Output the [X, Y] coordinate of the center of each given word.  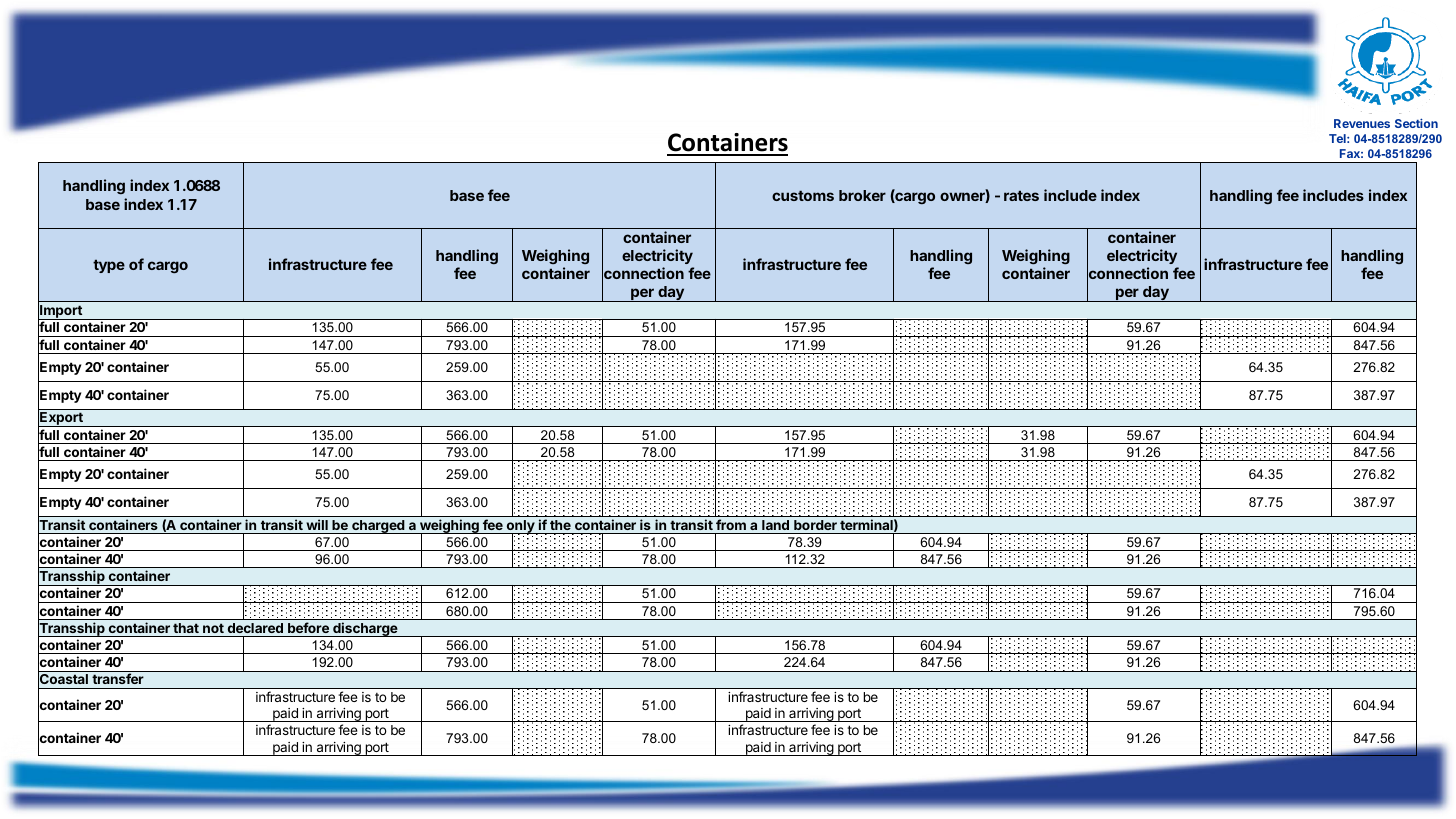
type [109, 266]
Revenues [1362, 123]
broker [862, 195]
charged [378, 527]
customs [803, 196]
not [213, 628]
